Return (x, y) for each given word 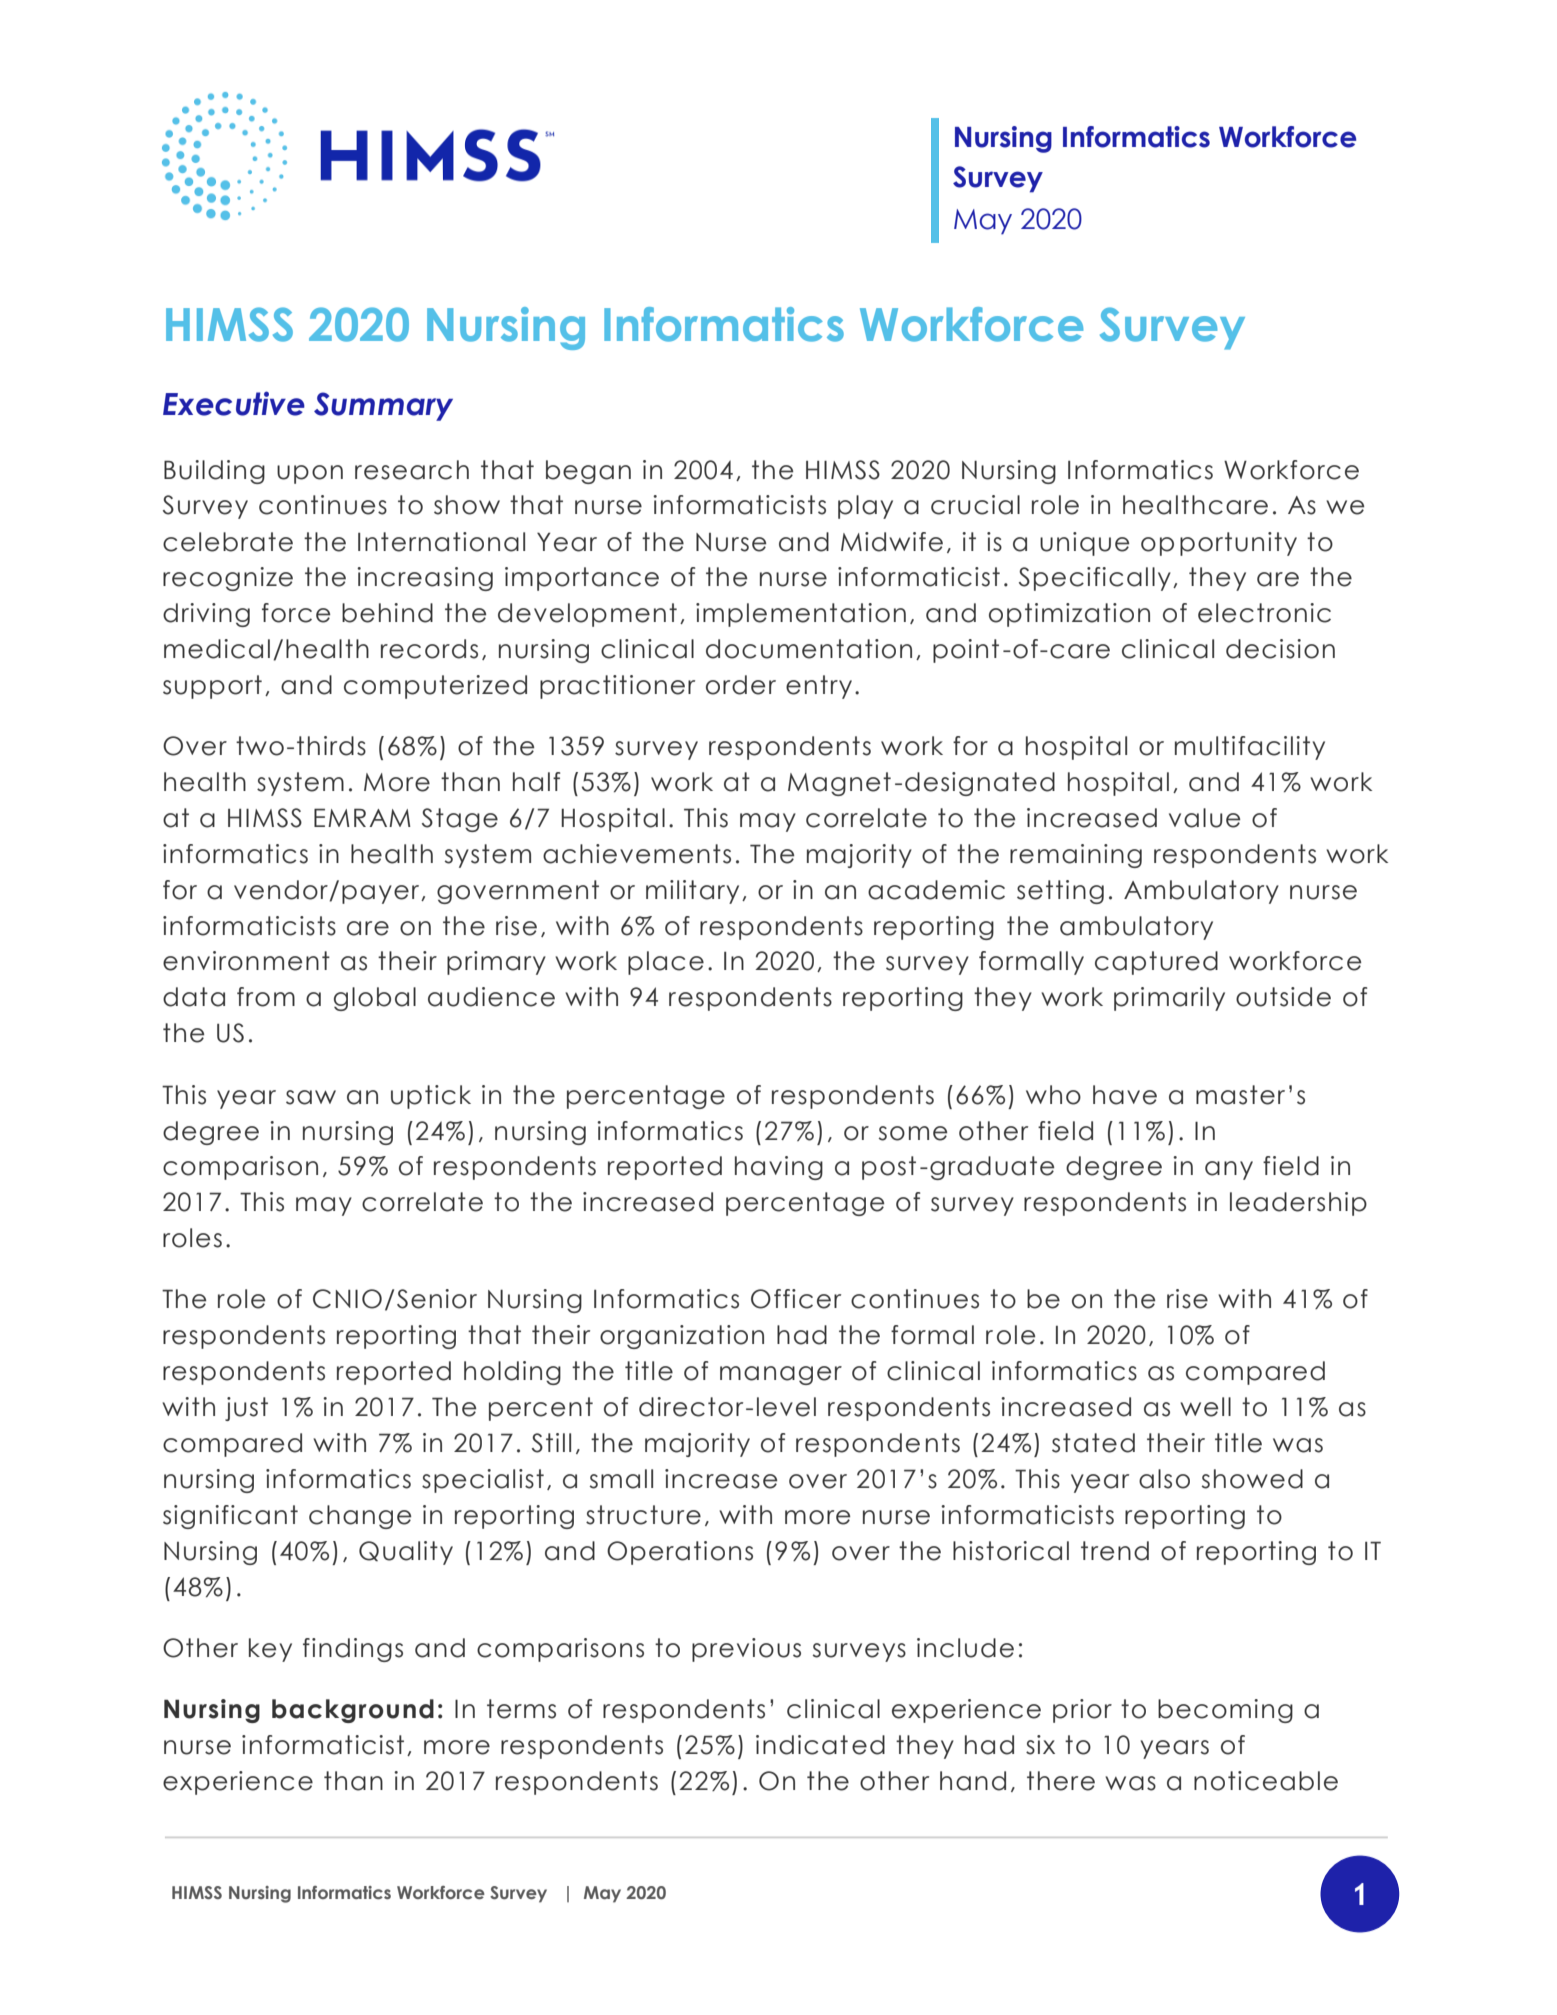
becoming (1225, 1711)
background (353, 1711)
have (1125, 1095)
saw (311, 1097)
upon (310, 474)
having (779, 1168)
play (865, 507)
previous (746, 1650)
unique (1084, 544)
